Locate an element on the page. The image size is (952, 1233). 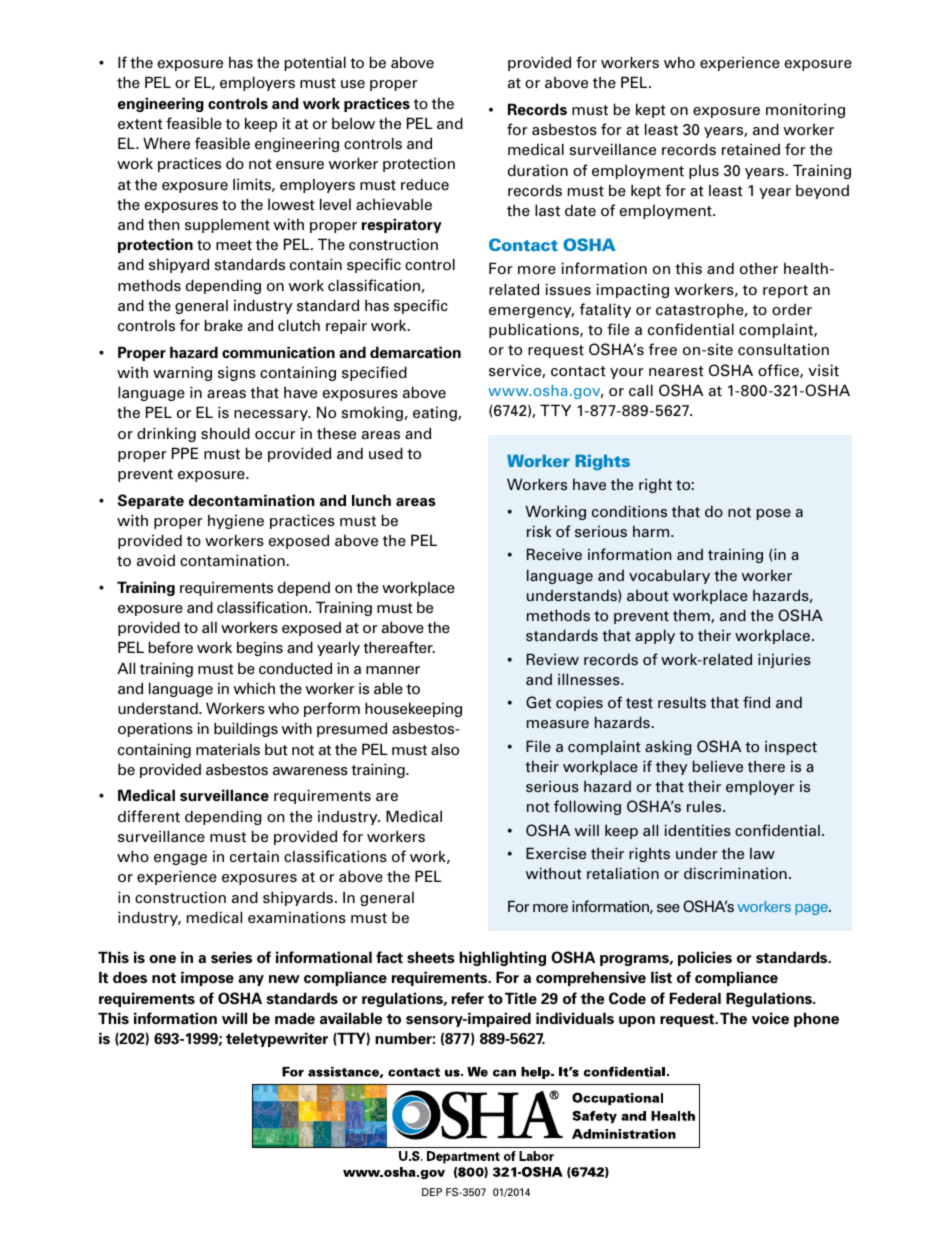
find is located at coordinates (756, 702).
